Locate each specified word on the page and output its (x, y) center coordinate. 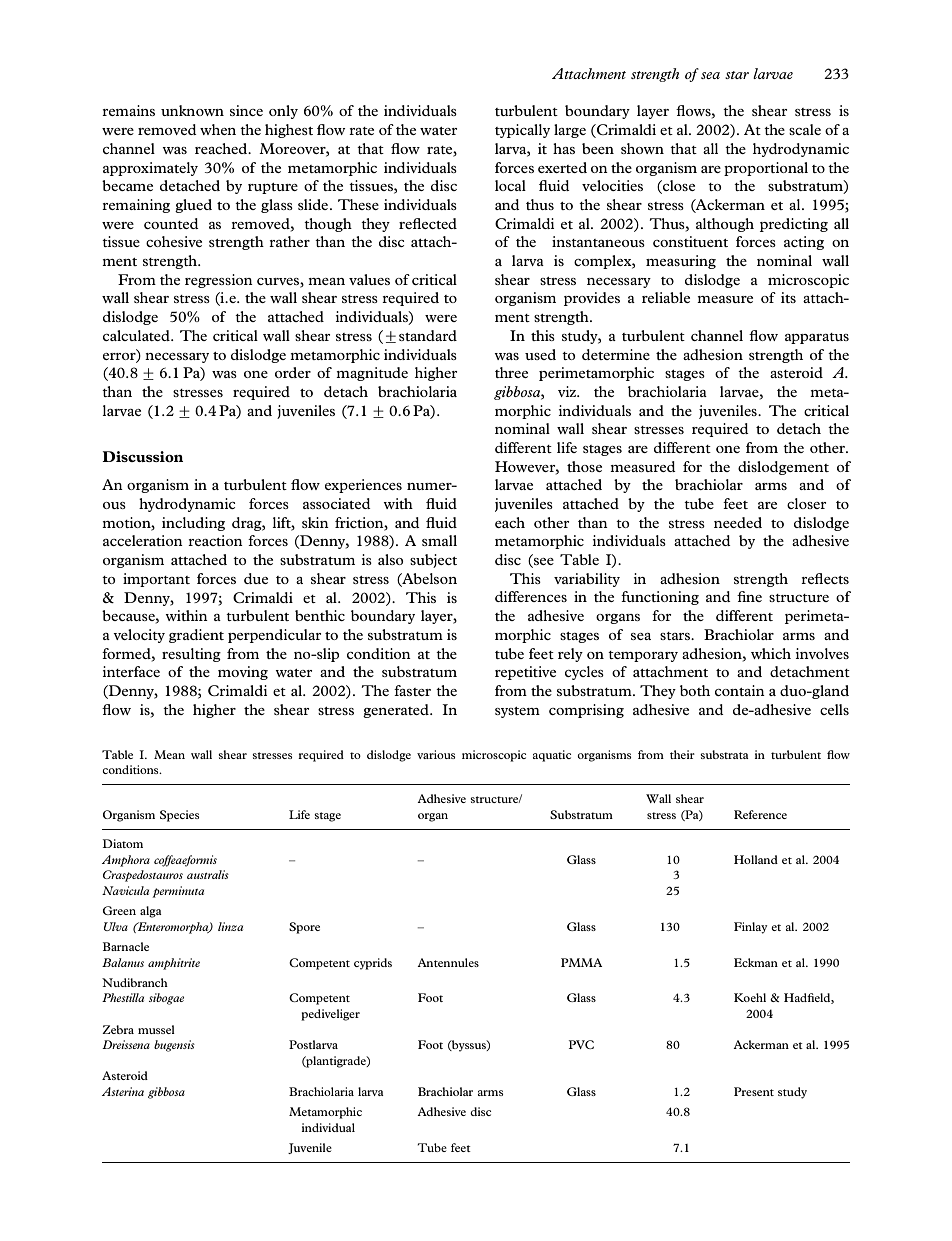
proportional (766, 169)
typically (522, 131)
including (193, 524)
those (584, 466)
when (218, 129)
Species (179, 816)
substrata (724, 754)
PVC (581, 1044)
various (436, 754)
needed (738, 522)
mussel (156, 1029)
